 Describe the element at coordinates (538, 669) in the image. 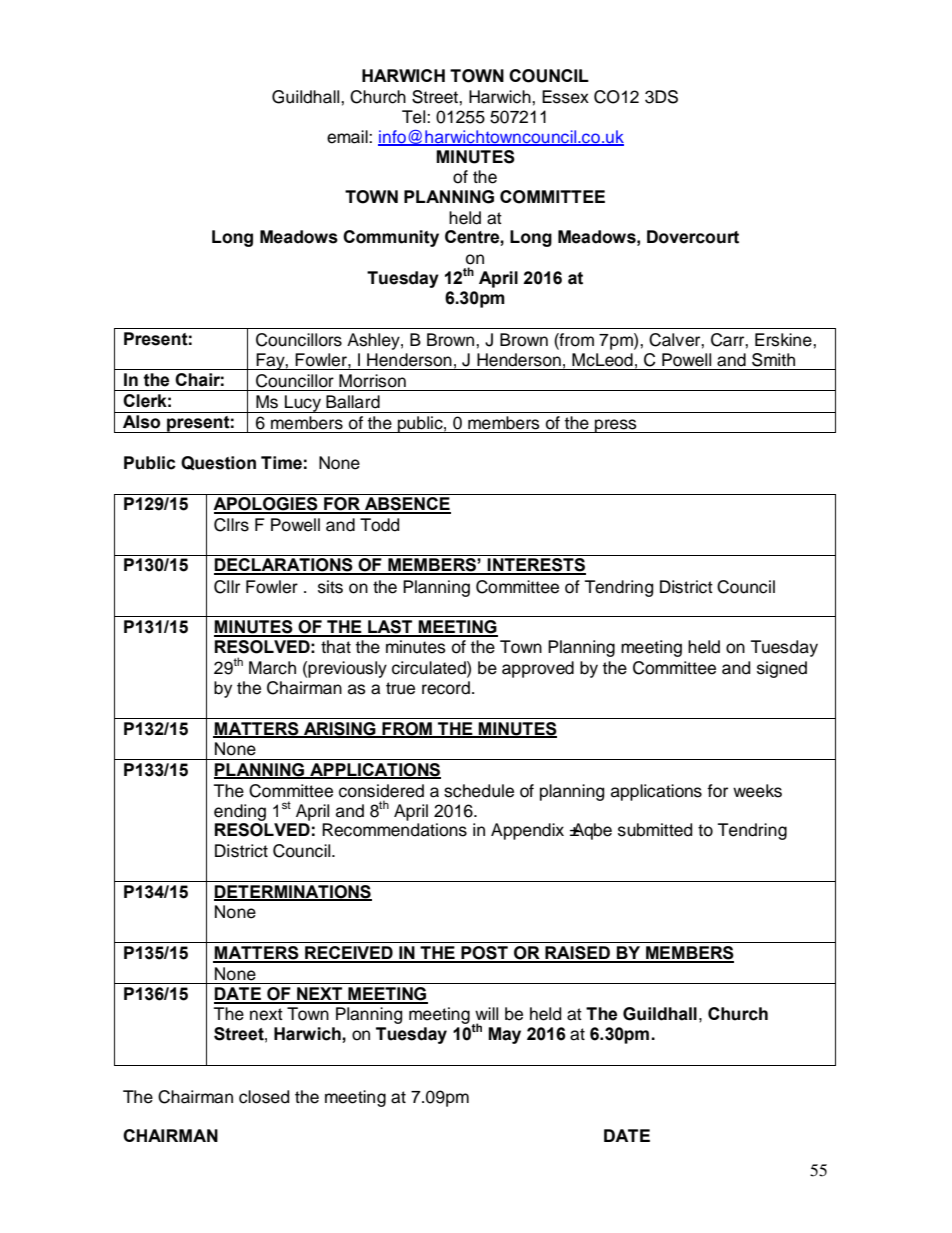

I see `approved` at that location.
